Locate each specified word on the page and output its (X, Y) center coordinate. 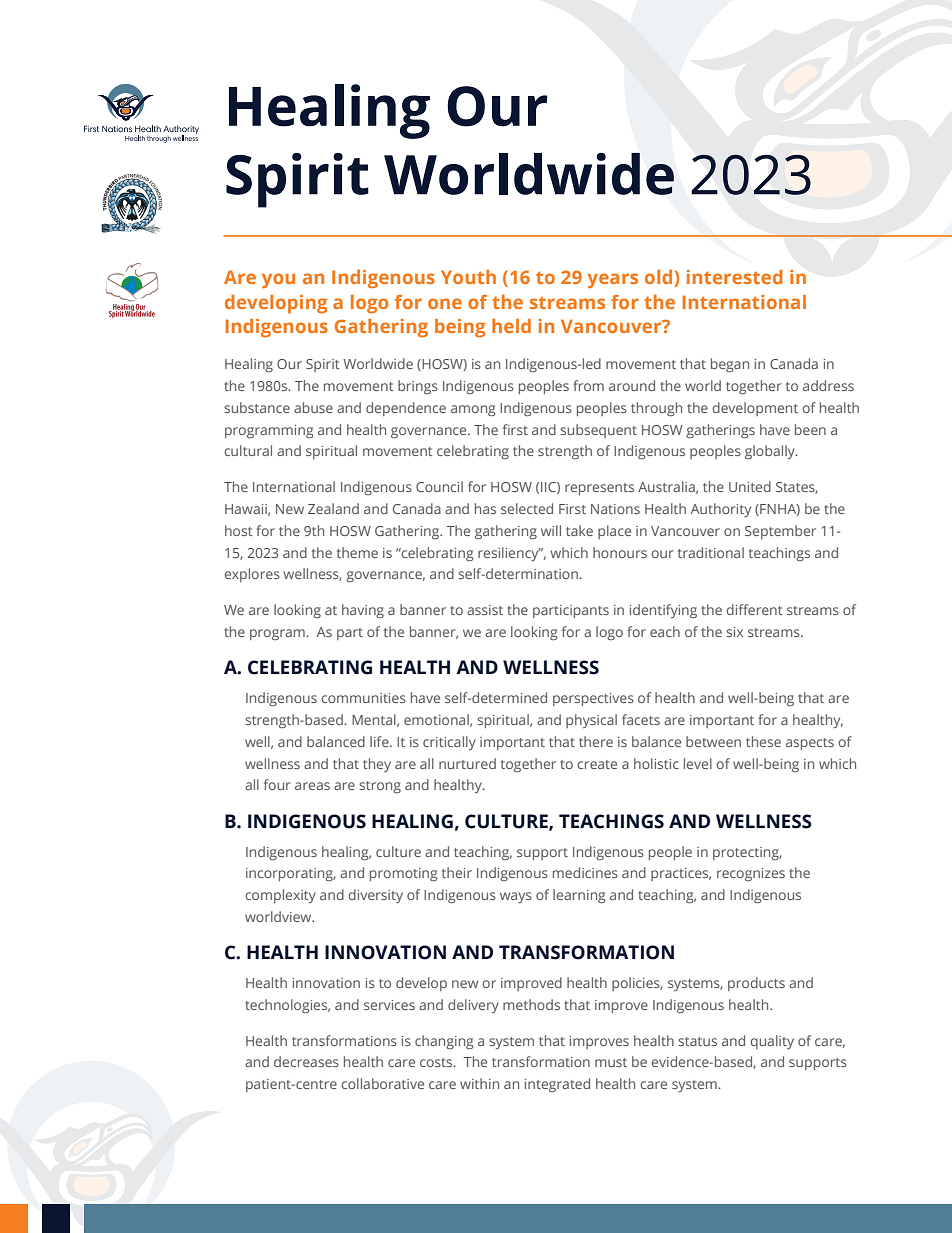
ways (516, 897)
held (511, 326)
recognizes (751, 874)
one (445, 303)
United (750, 486)
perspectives (593, 699)
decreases (306, 1061)
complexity (281, 896)
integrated (557, 1085)
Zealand (333, 508)
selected (527, 508)
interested (735, 277)
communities (364, 698)
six (734, 632)
